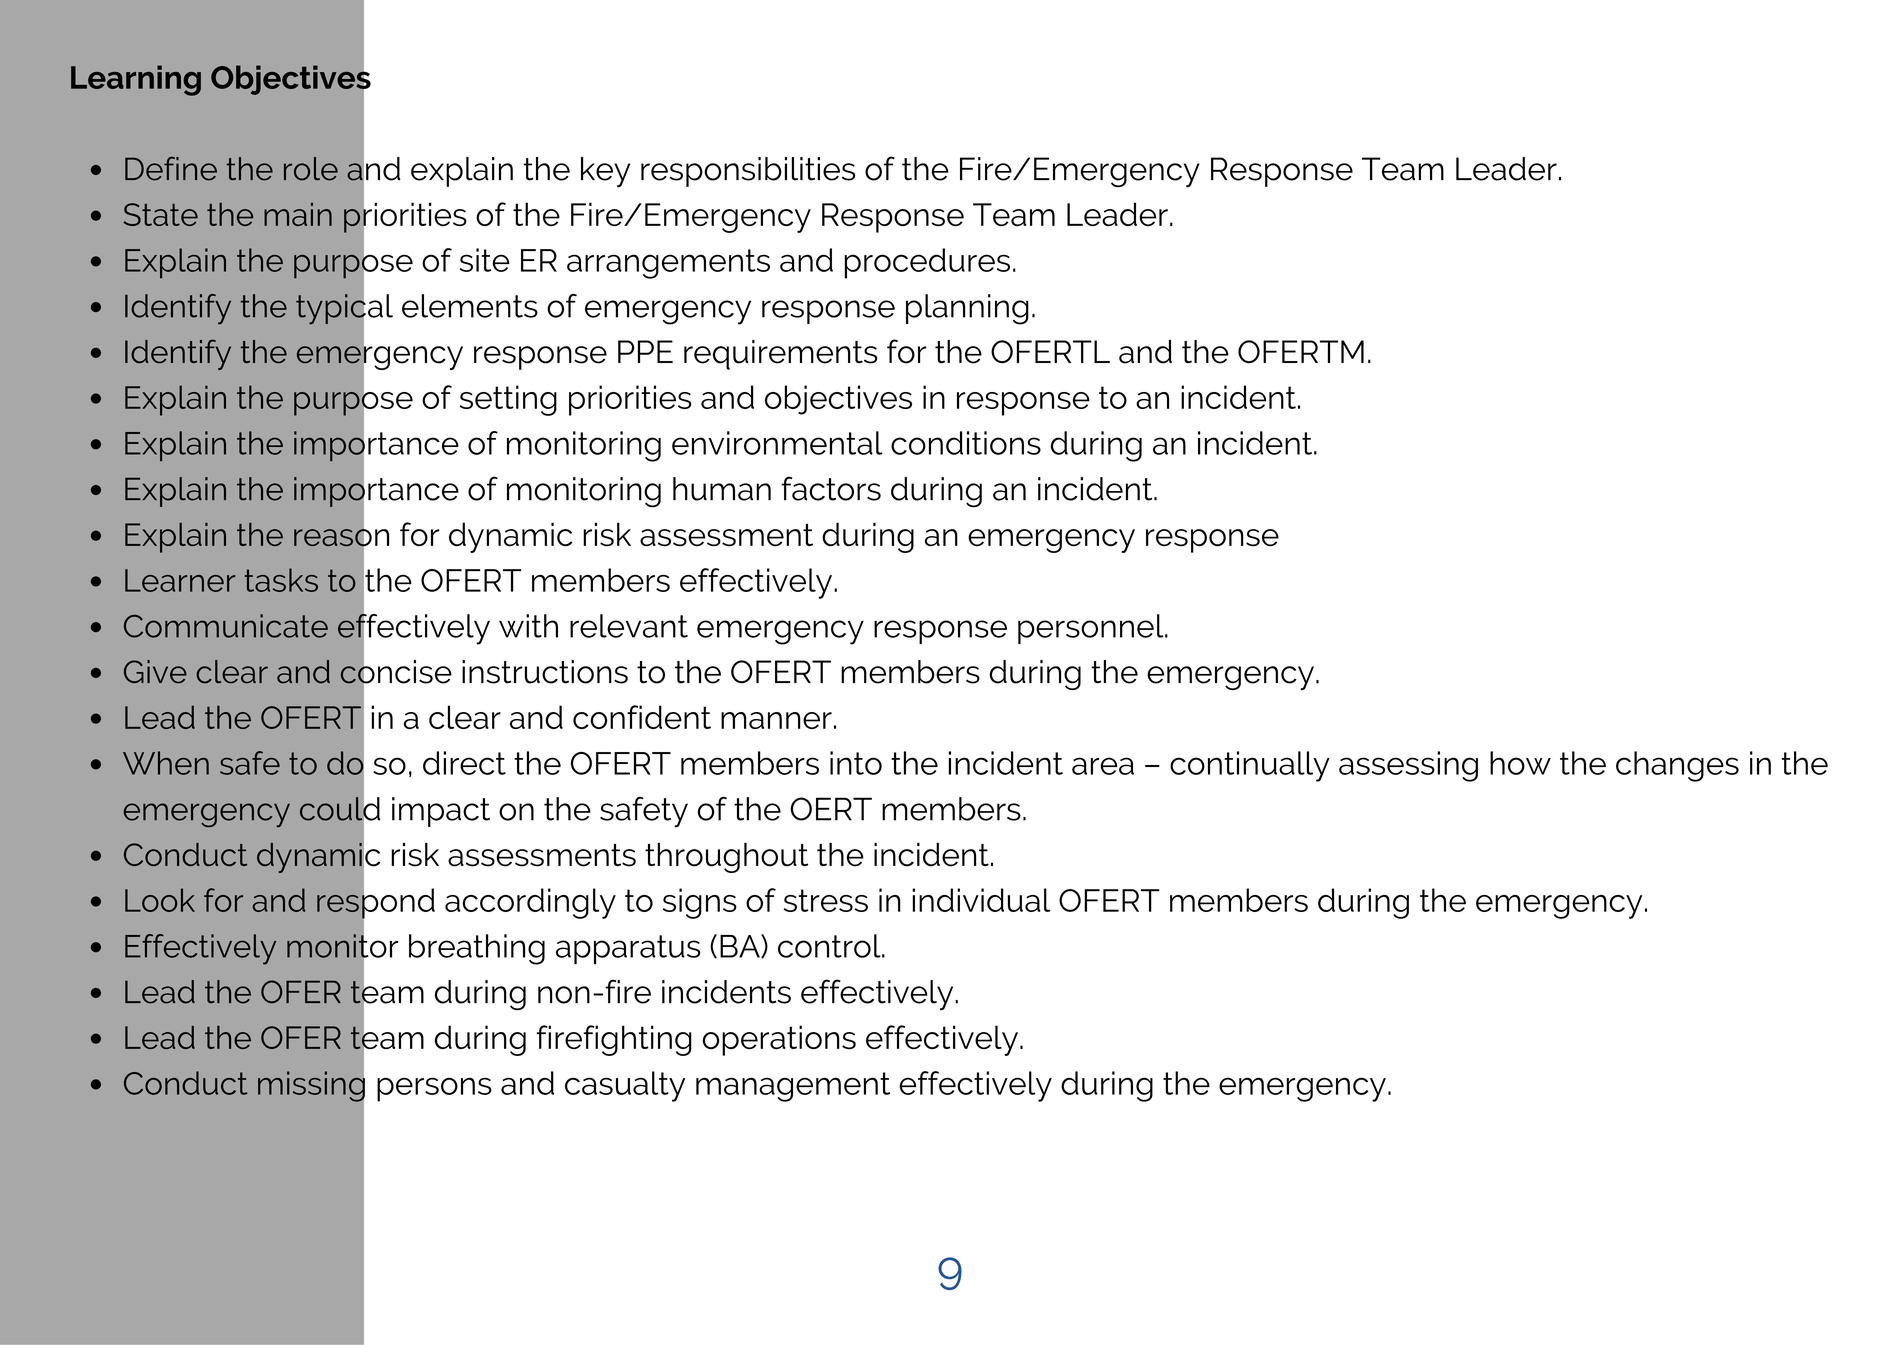  Describe the element at coordinates (831, 488) in the image. I see `factors` at that location.
